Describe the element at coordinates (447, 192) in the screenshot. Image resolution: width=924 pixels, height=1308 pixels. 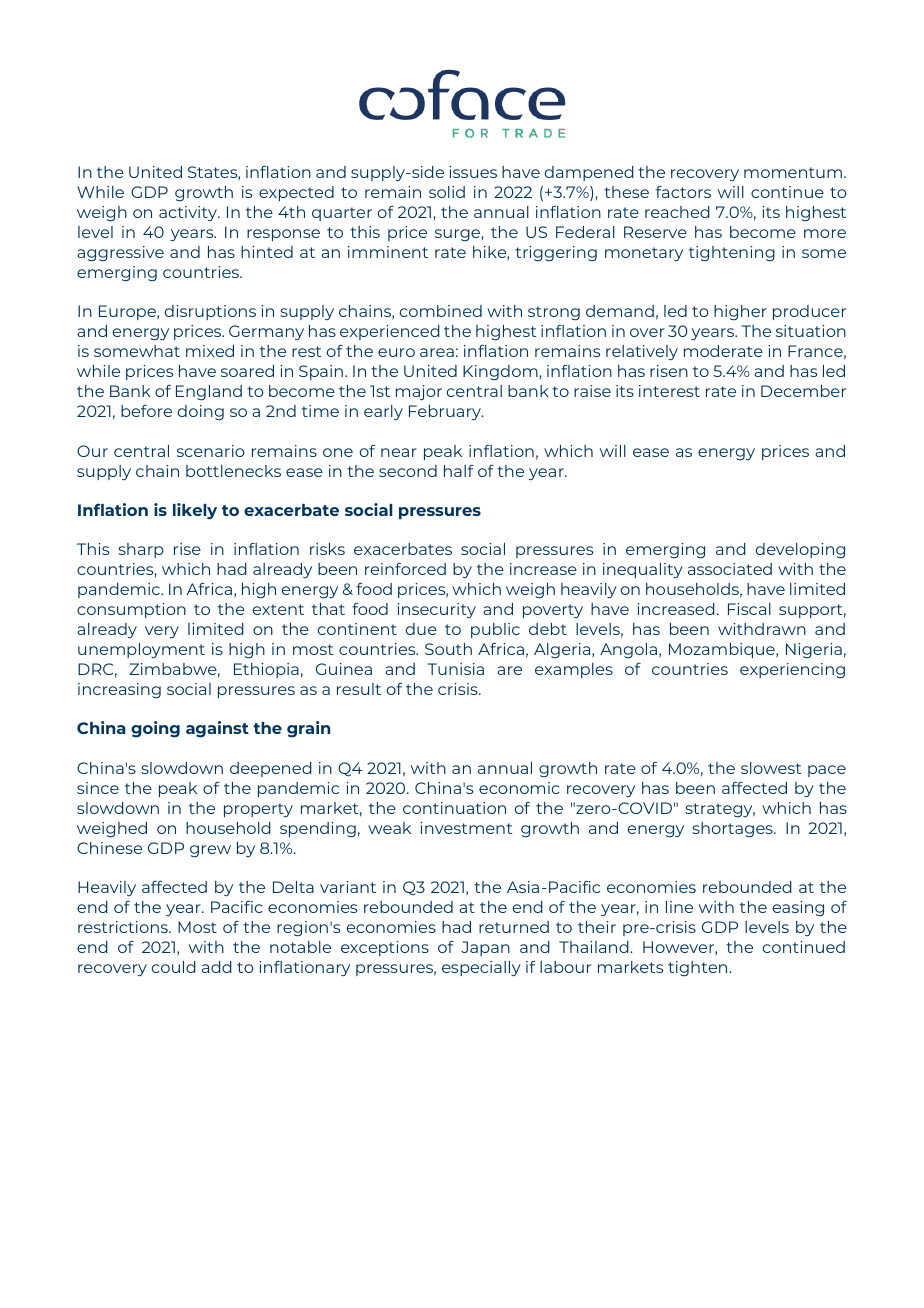
I see `solid` at that location.
